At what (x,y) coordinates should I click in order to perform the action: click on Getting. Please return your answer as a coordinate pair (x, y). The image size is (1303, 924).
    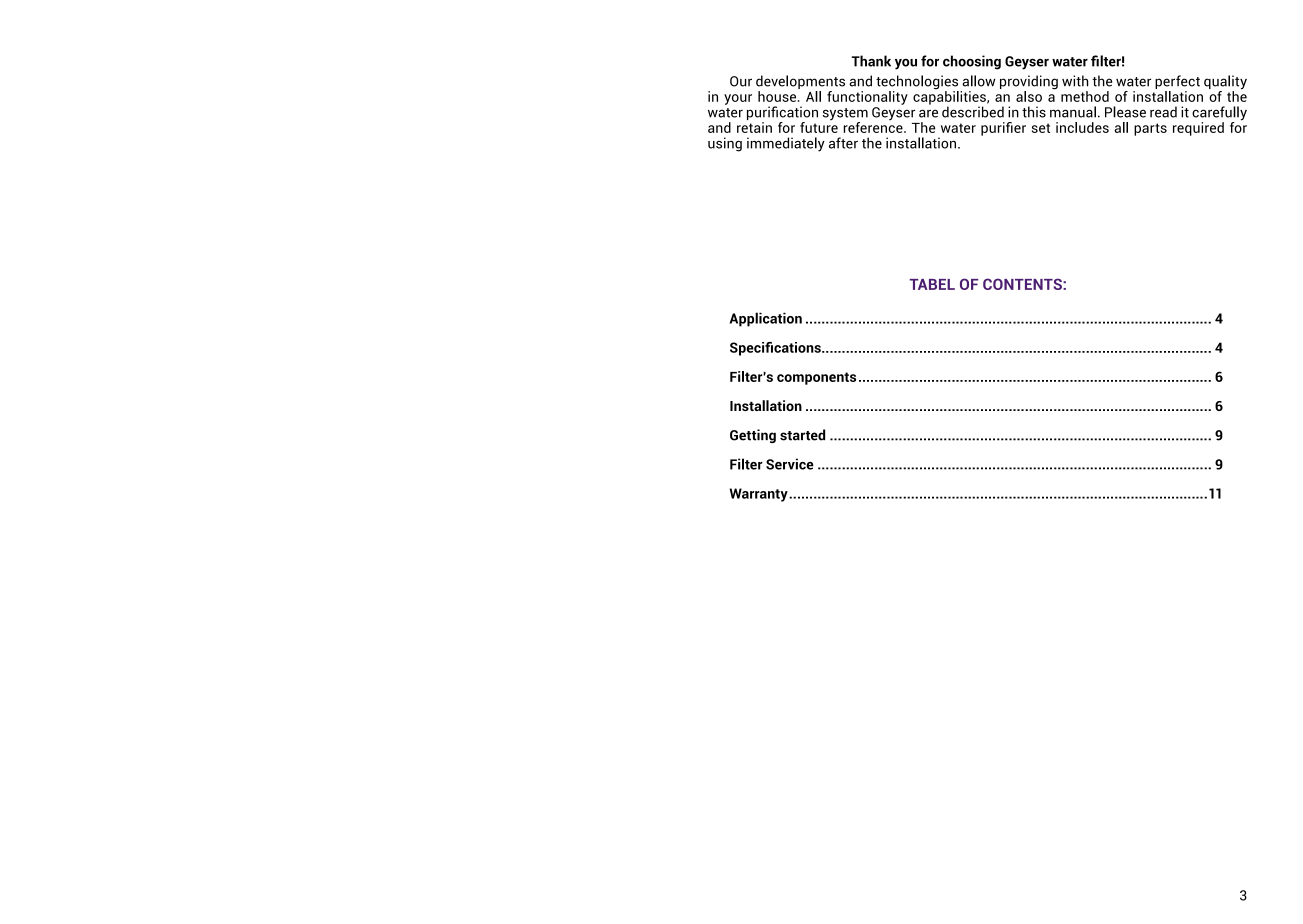
    Looking at the image, I should click on (753, 436).
